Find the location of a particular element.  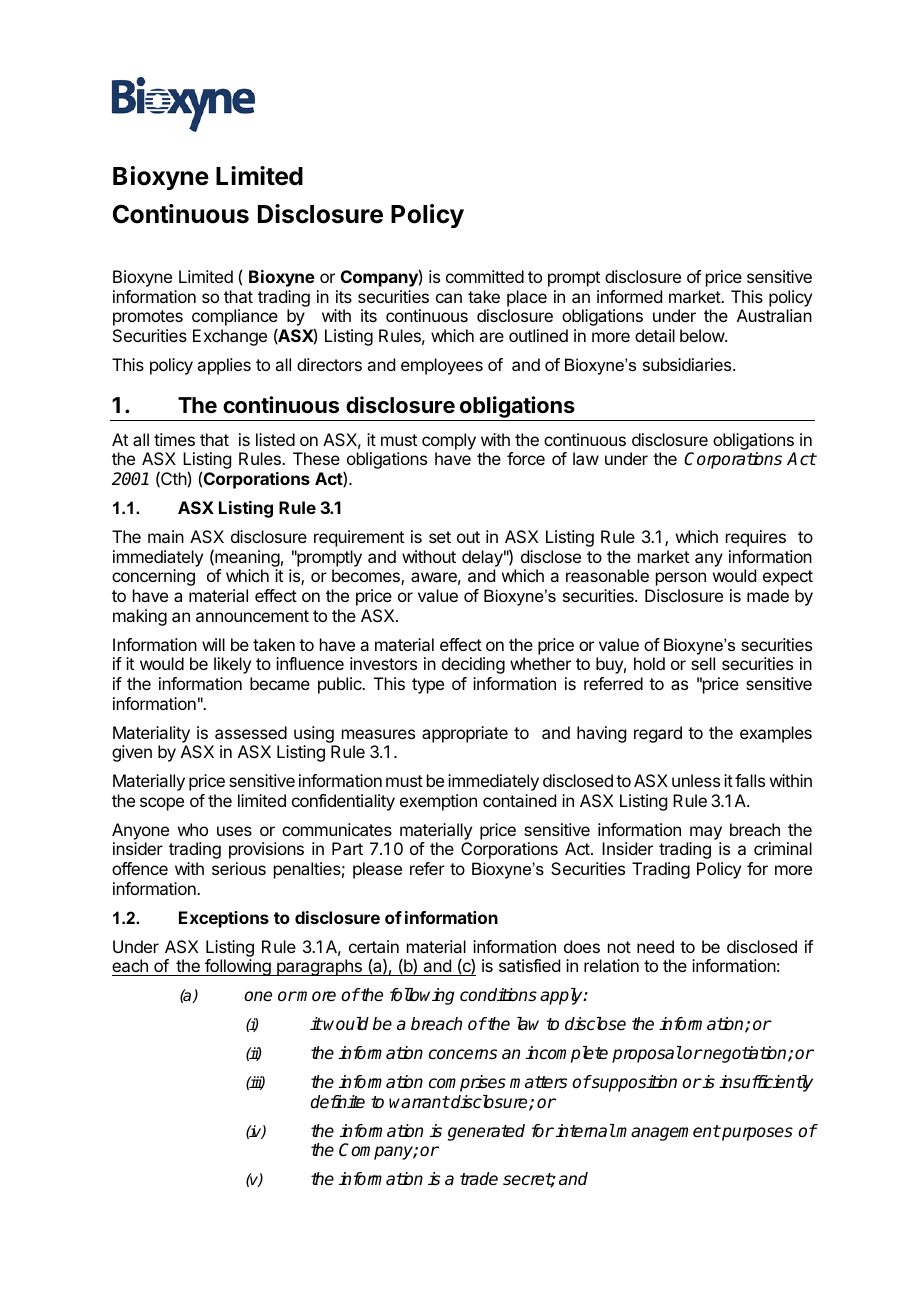

set is located at coordinates (440, 537).
